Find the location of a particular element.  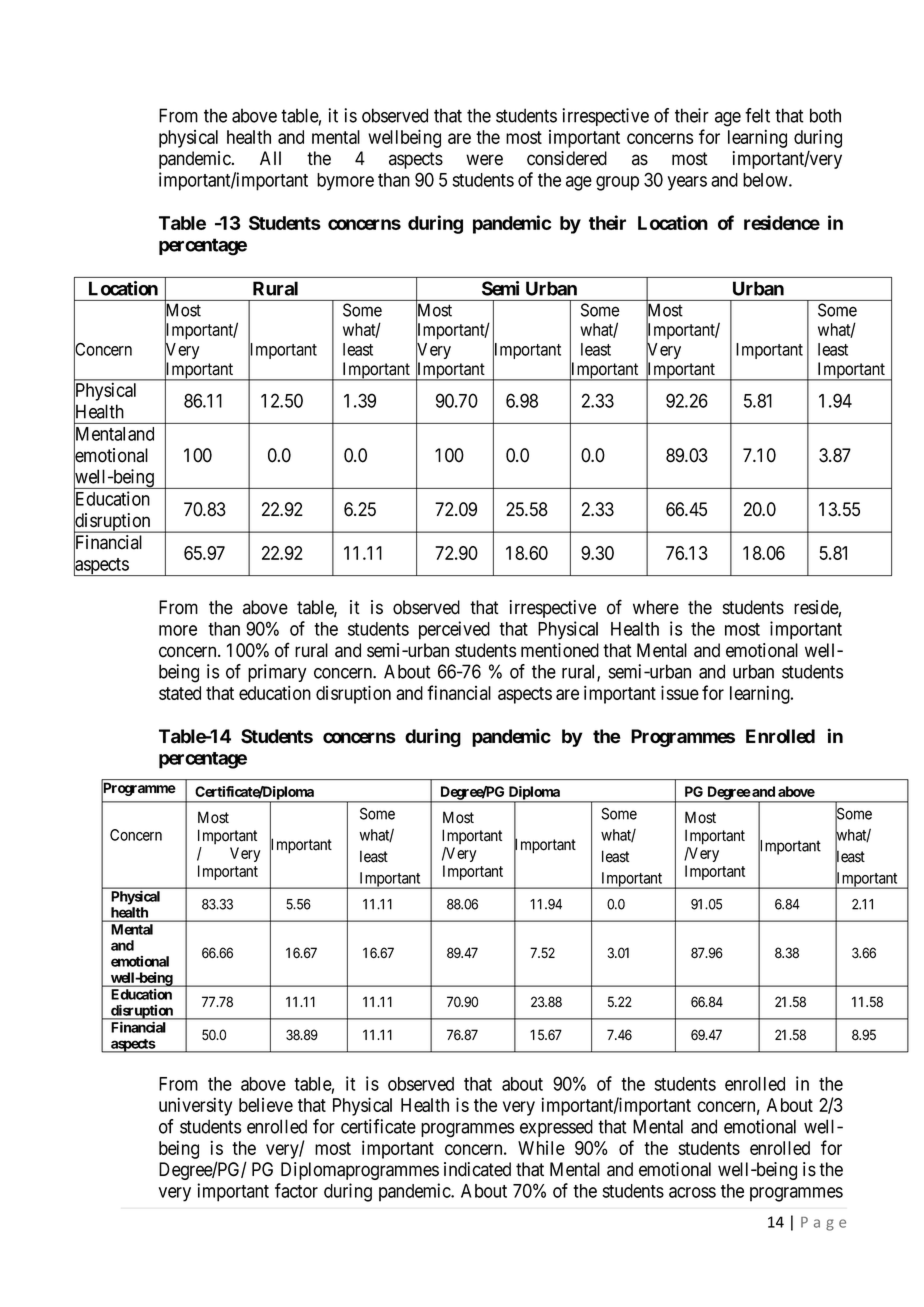

across is located at coordinates (692, 1192).
